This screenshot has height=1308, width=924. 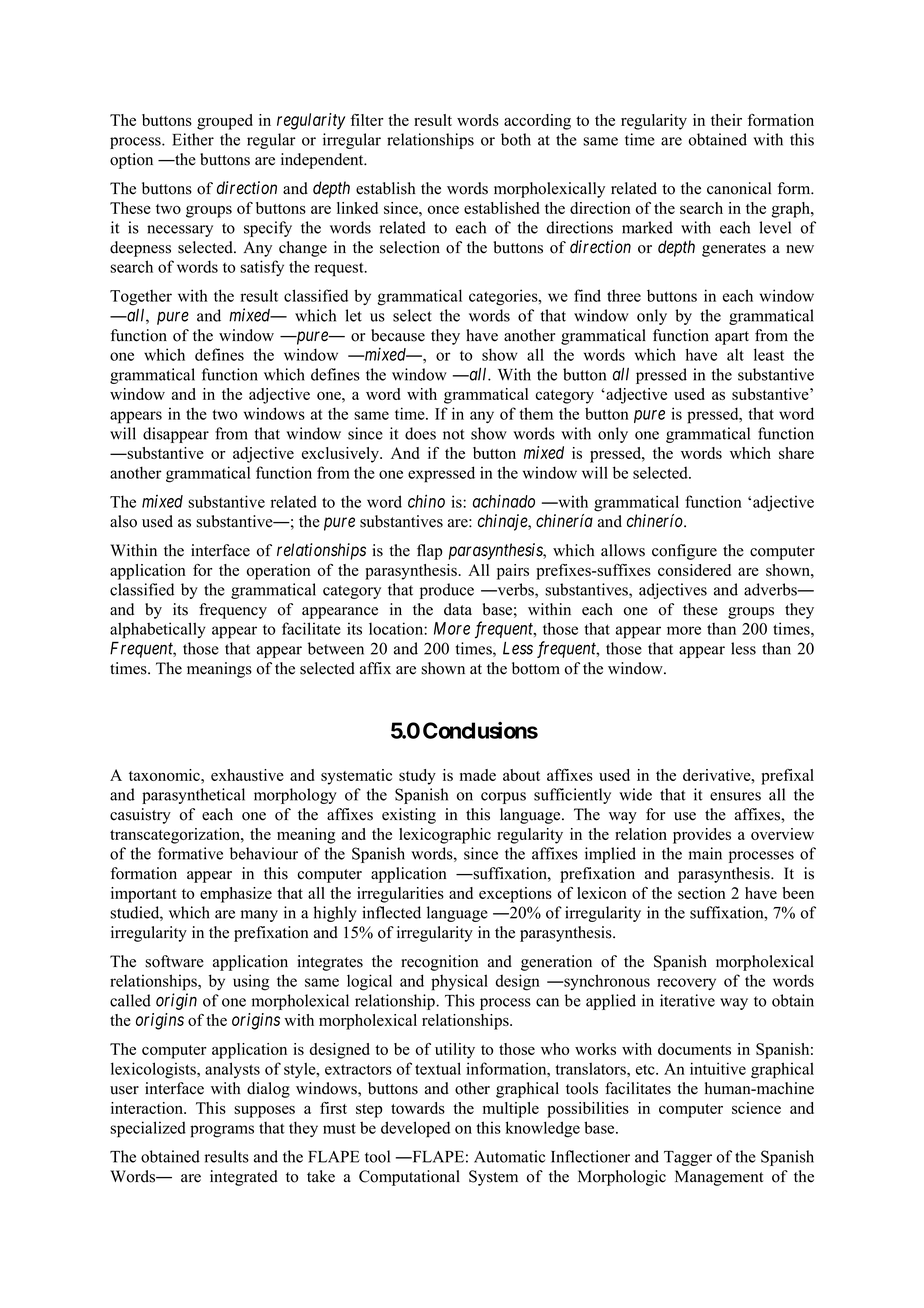 I want to click on their, so click(x=726, y=120).
